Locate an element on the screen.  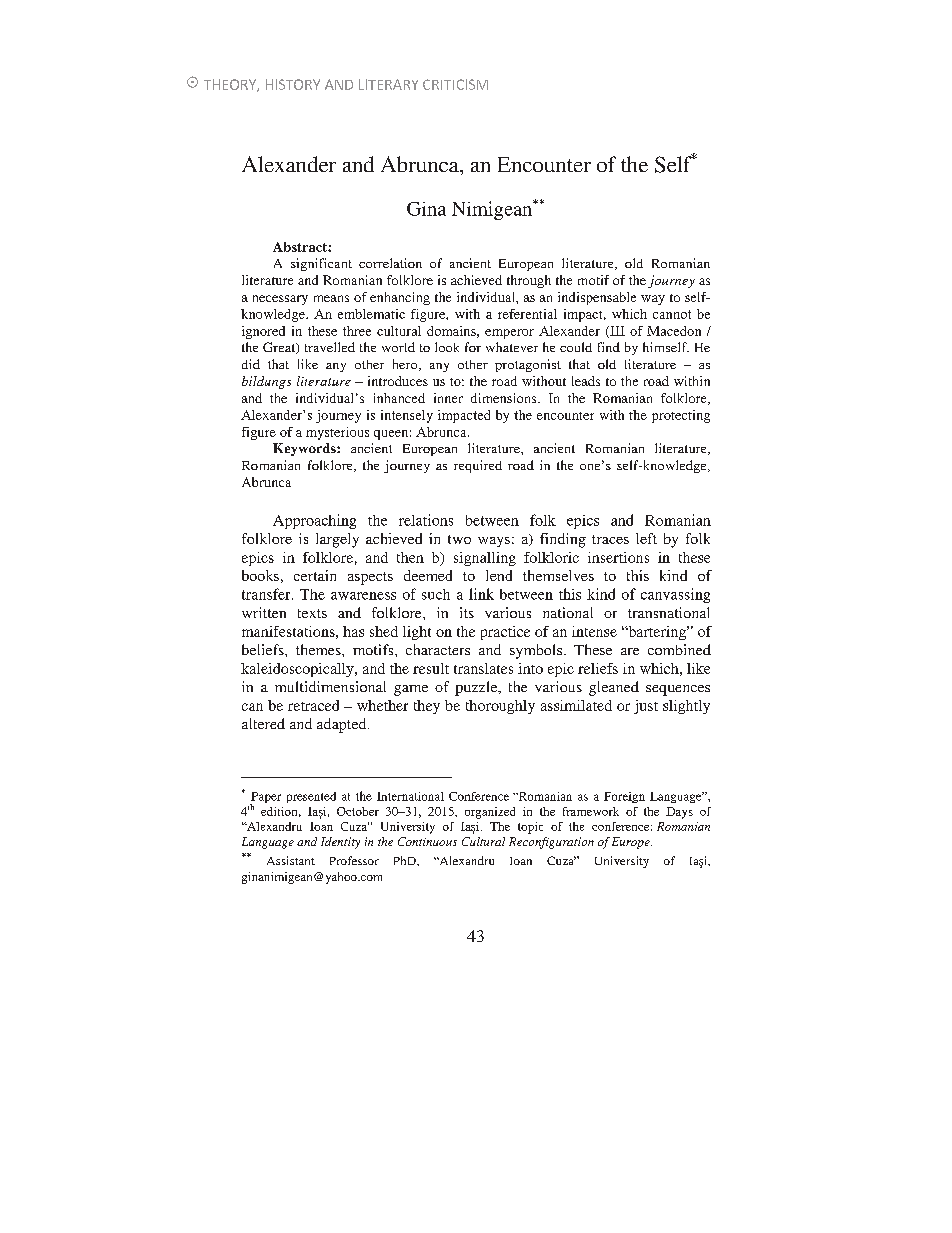
significant is located at coordinates (321, 264).
